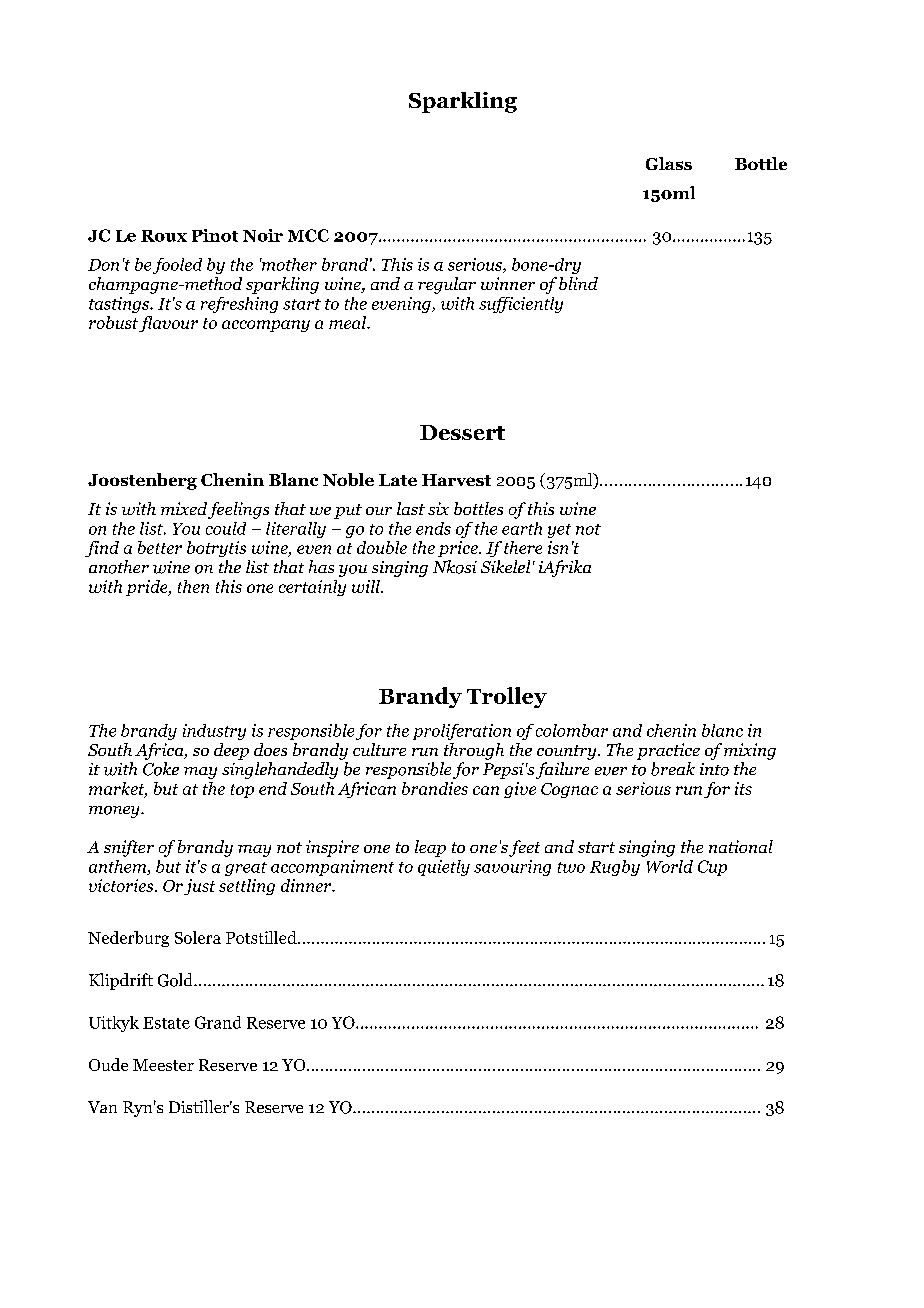 This screenshot has height=1308, width=924. I want to click on World, so click(670, 866).
